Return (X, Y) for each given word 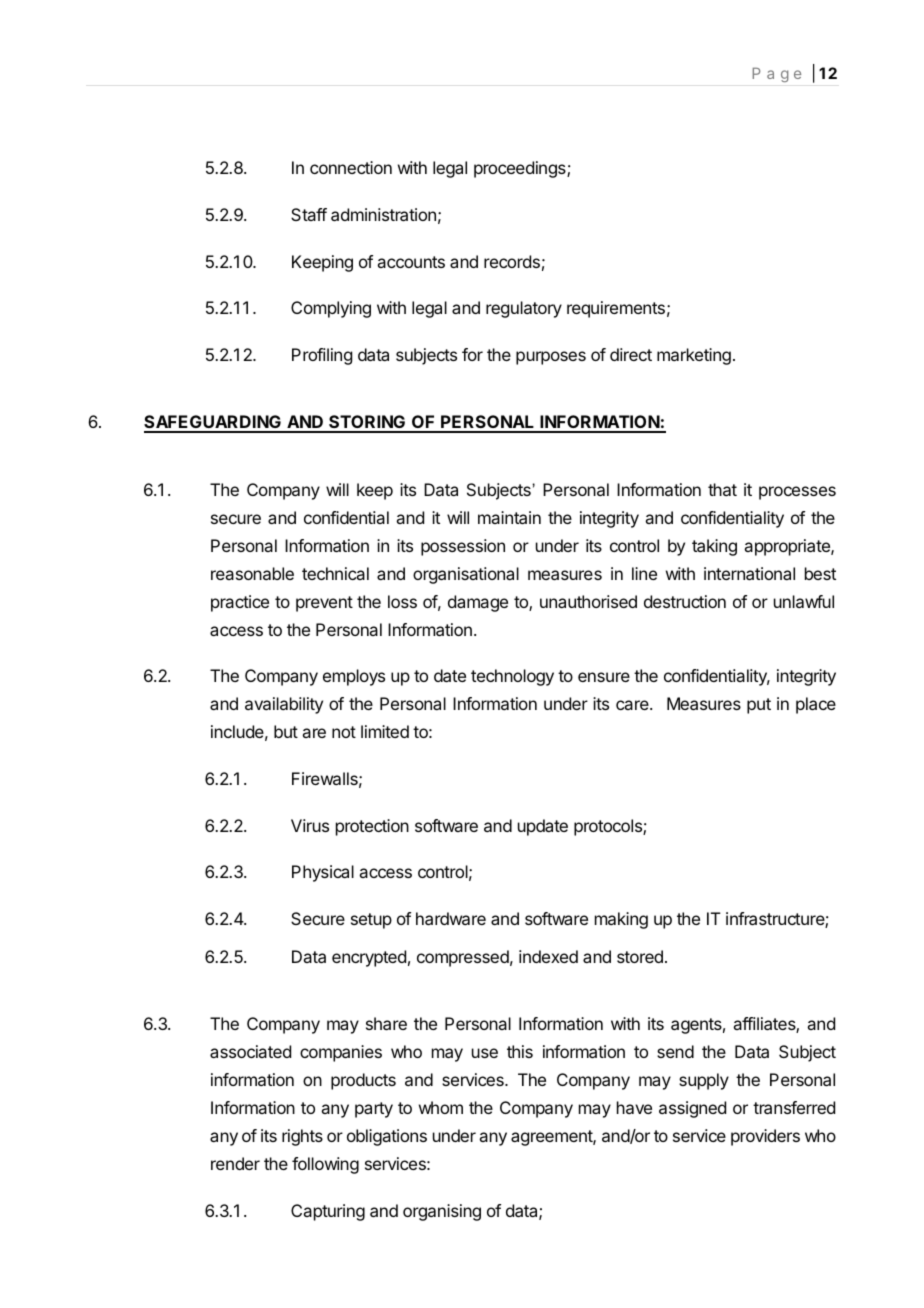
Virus (310, 825)
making (621, 920)
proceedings (521, 169)
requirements (616, 309)
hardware (451, 918)
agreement (552, 1138)
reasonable (252, 573)
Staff (309, 214)
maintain (509, 517)
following (325, 1165)
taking (714, 547)
